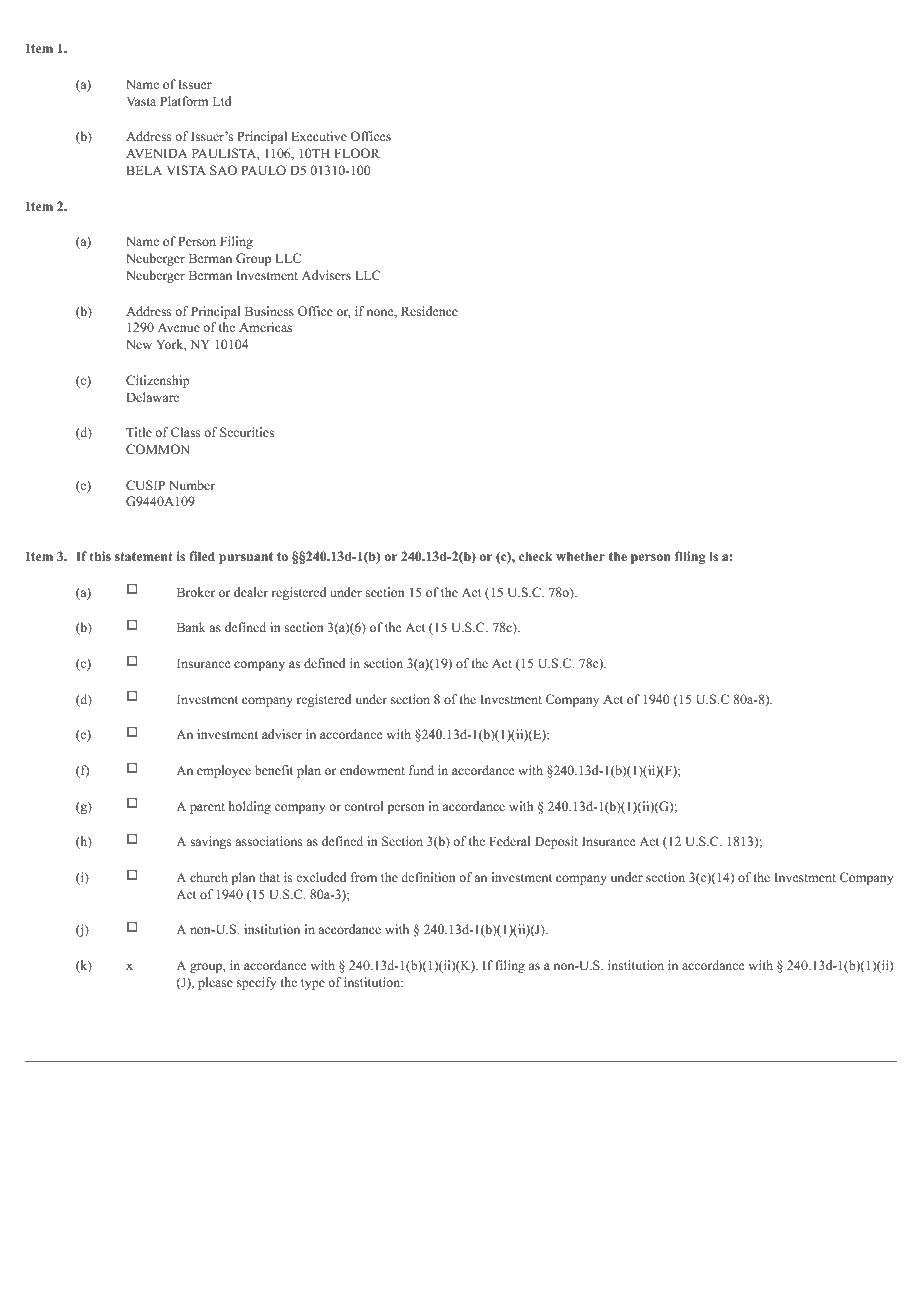  Describe the element at coordinates (215, 983) in the document. I see `please` at that location.
